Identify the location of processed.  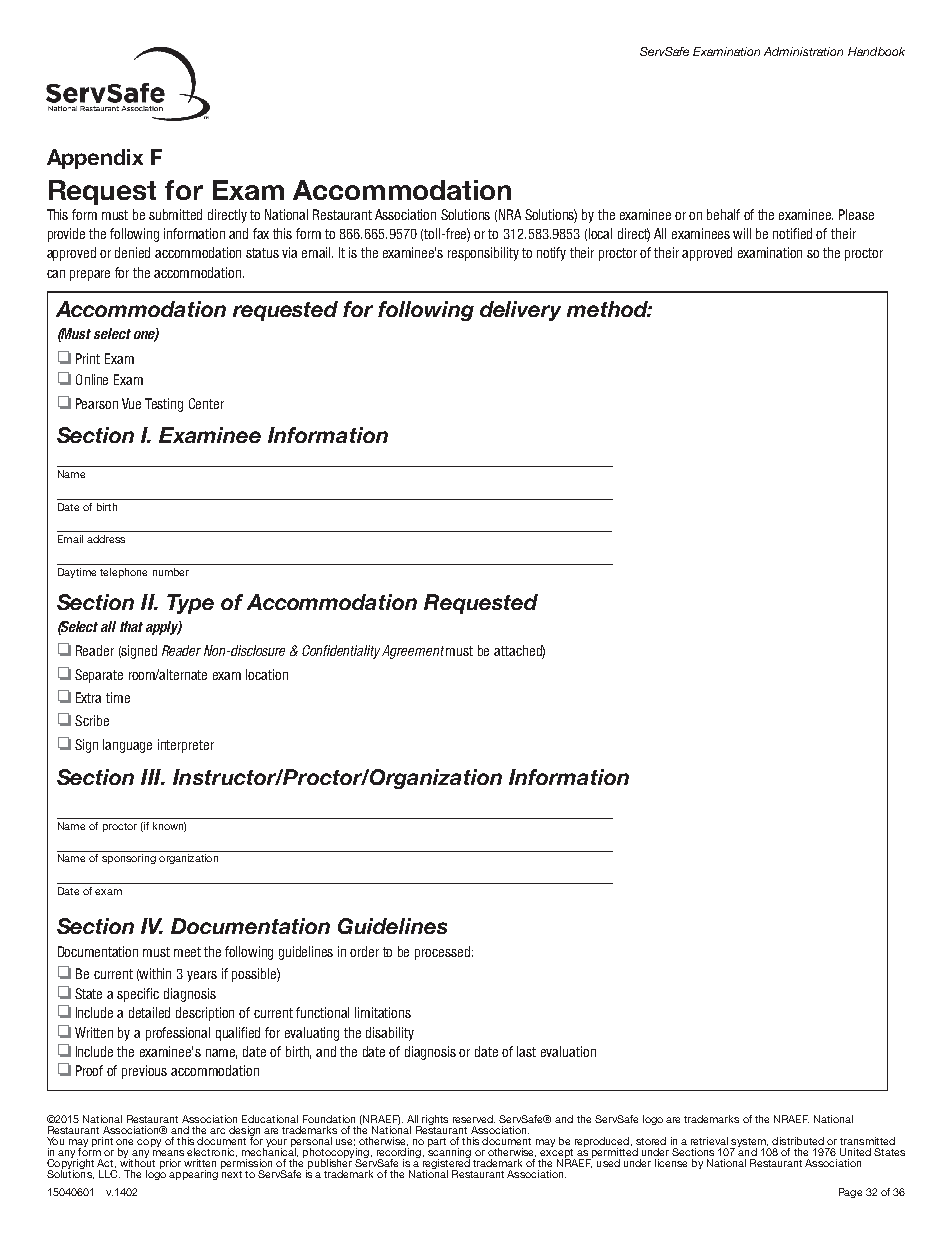
(442, 953).
